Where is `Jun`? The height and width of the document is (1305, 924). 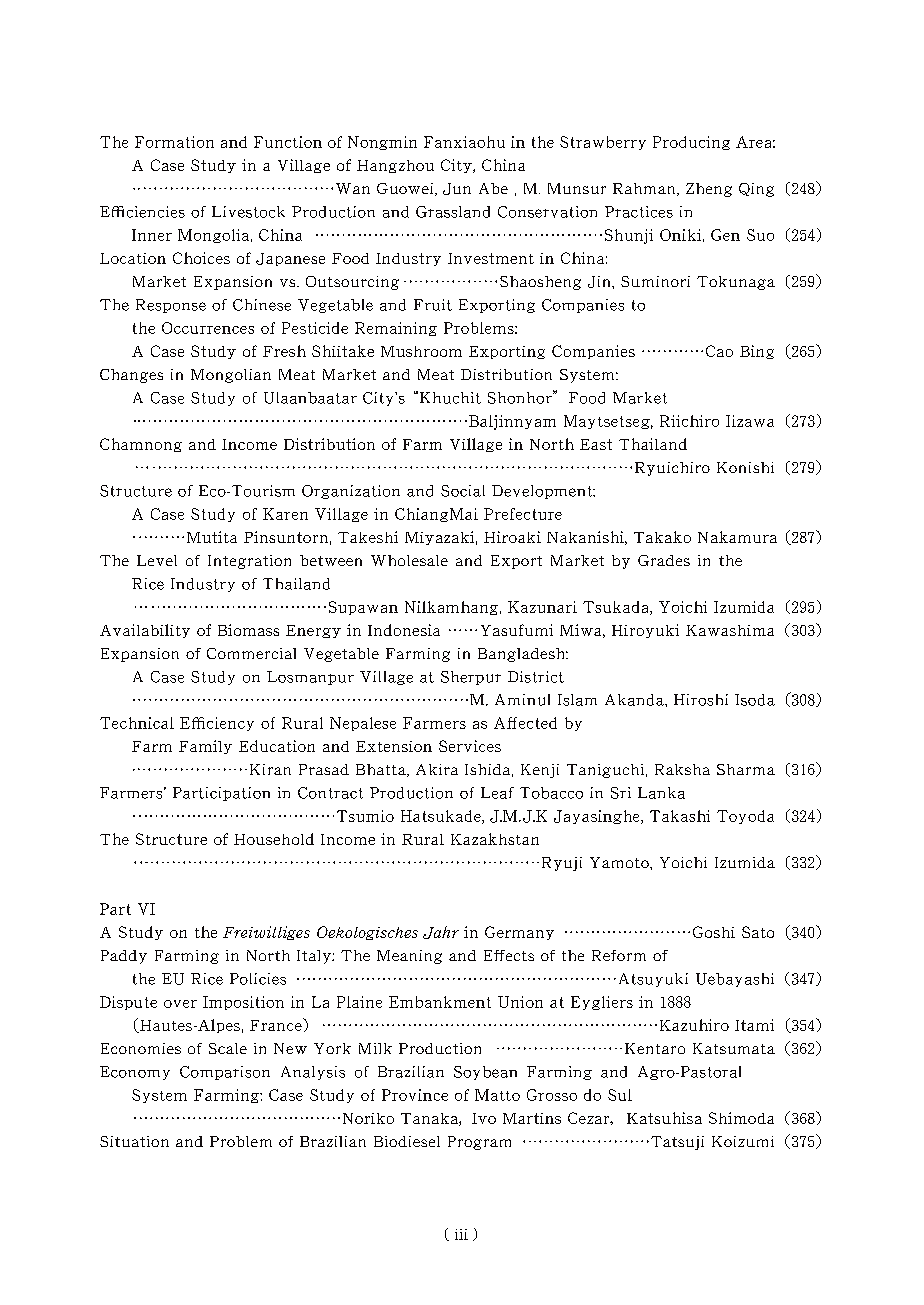
Jun is located at coordinates (457, 189).
